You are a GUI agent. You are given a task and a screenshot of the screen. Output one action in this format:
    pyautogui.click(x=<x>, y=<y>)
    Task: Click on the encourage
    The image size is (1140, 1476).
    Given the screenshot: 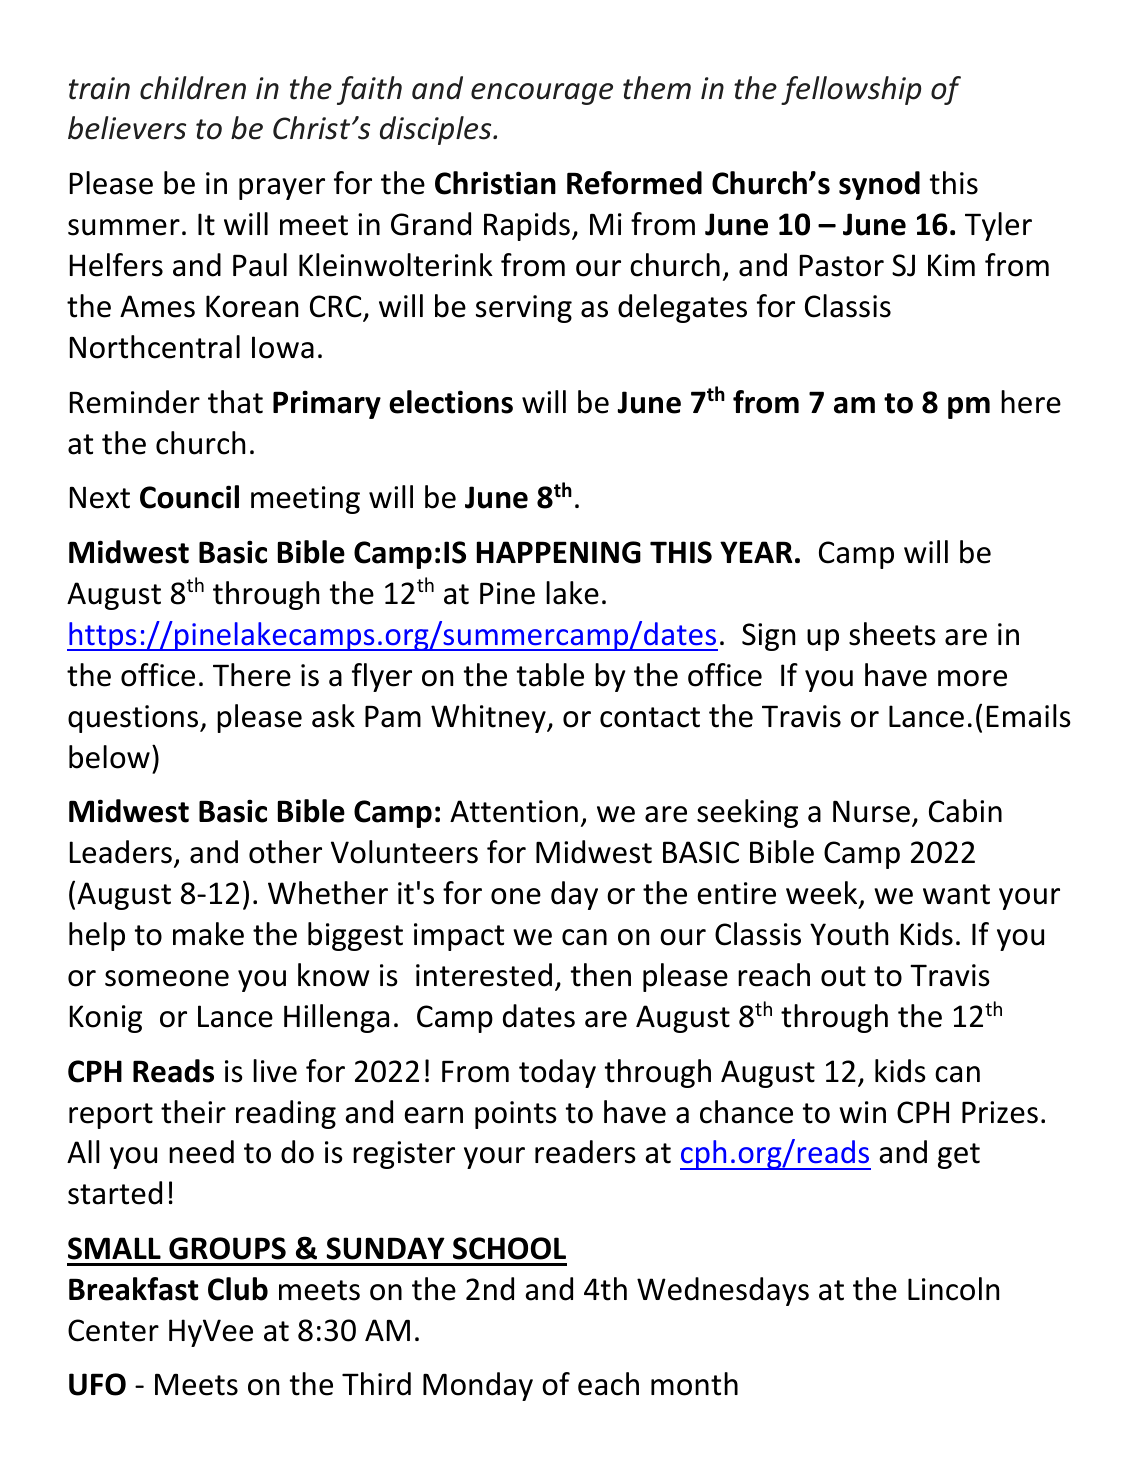 What is the action you would take?
    pyautogui.click(x=542, y=94)
